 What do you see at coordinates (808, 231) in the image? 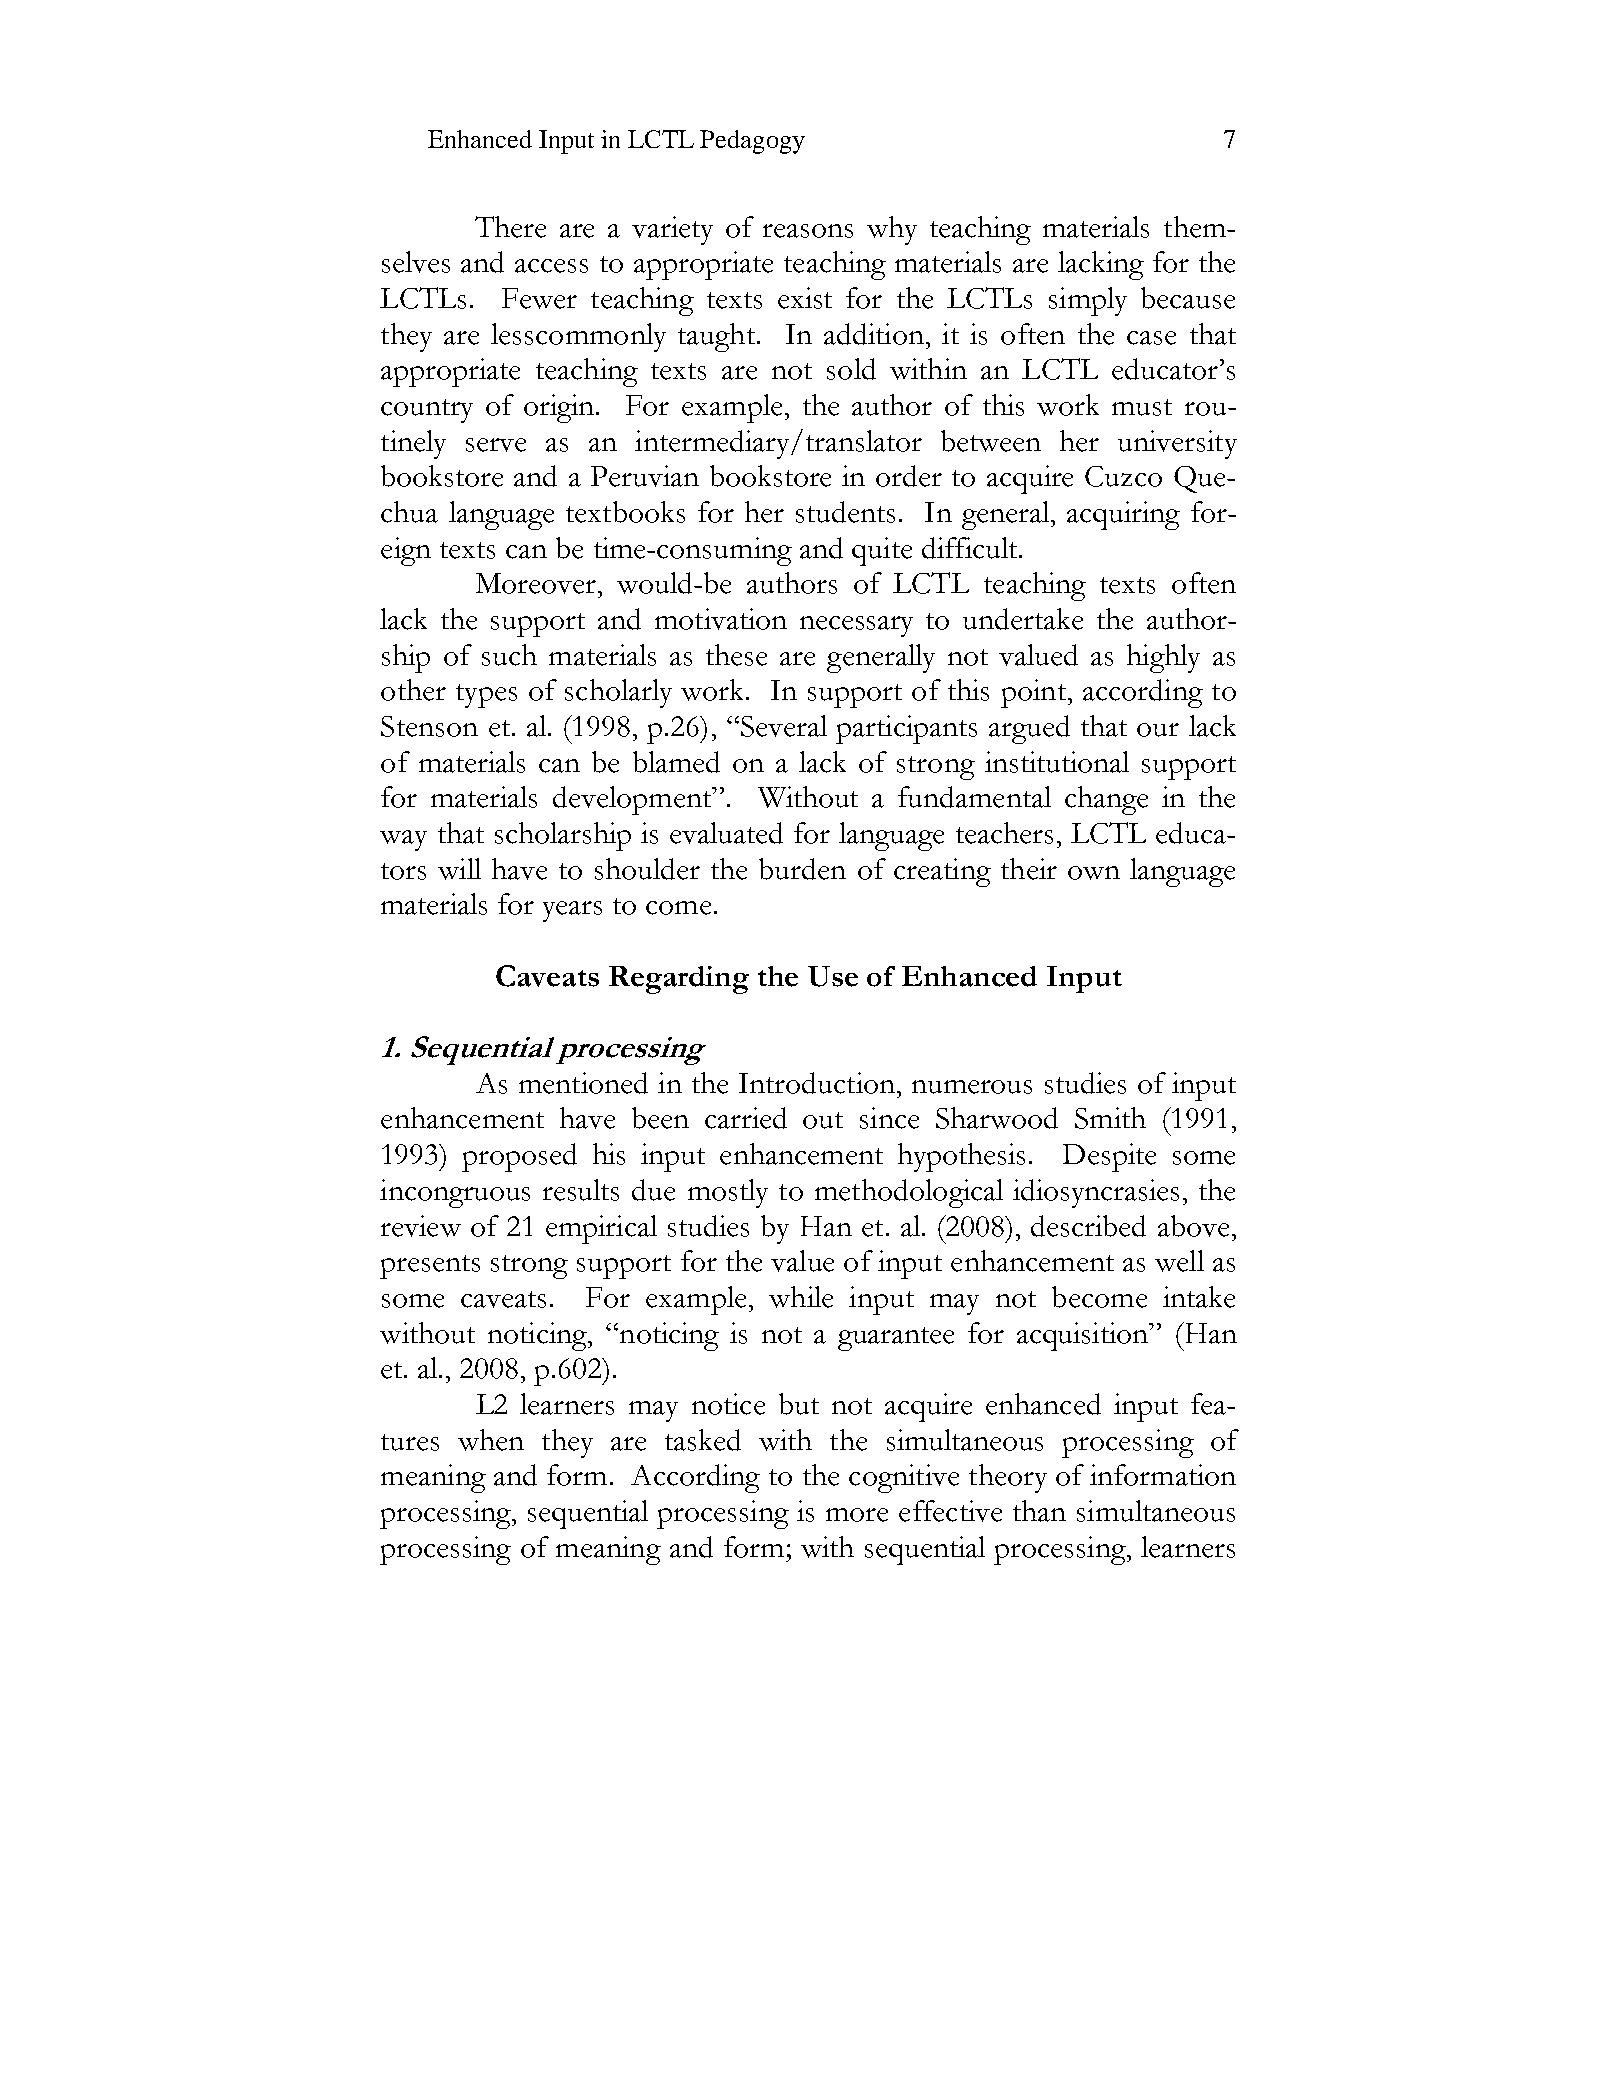
I see `reasons` at bounding box center [808, 231].
